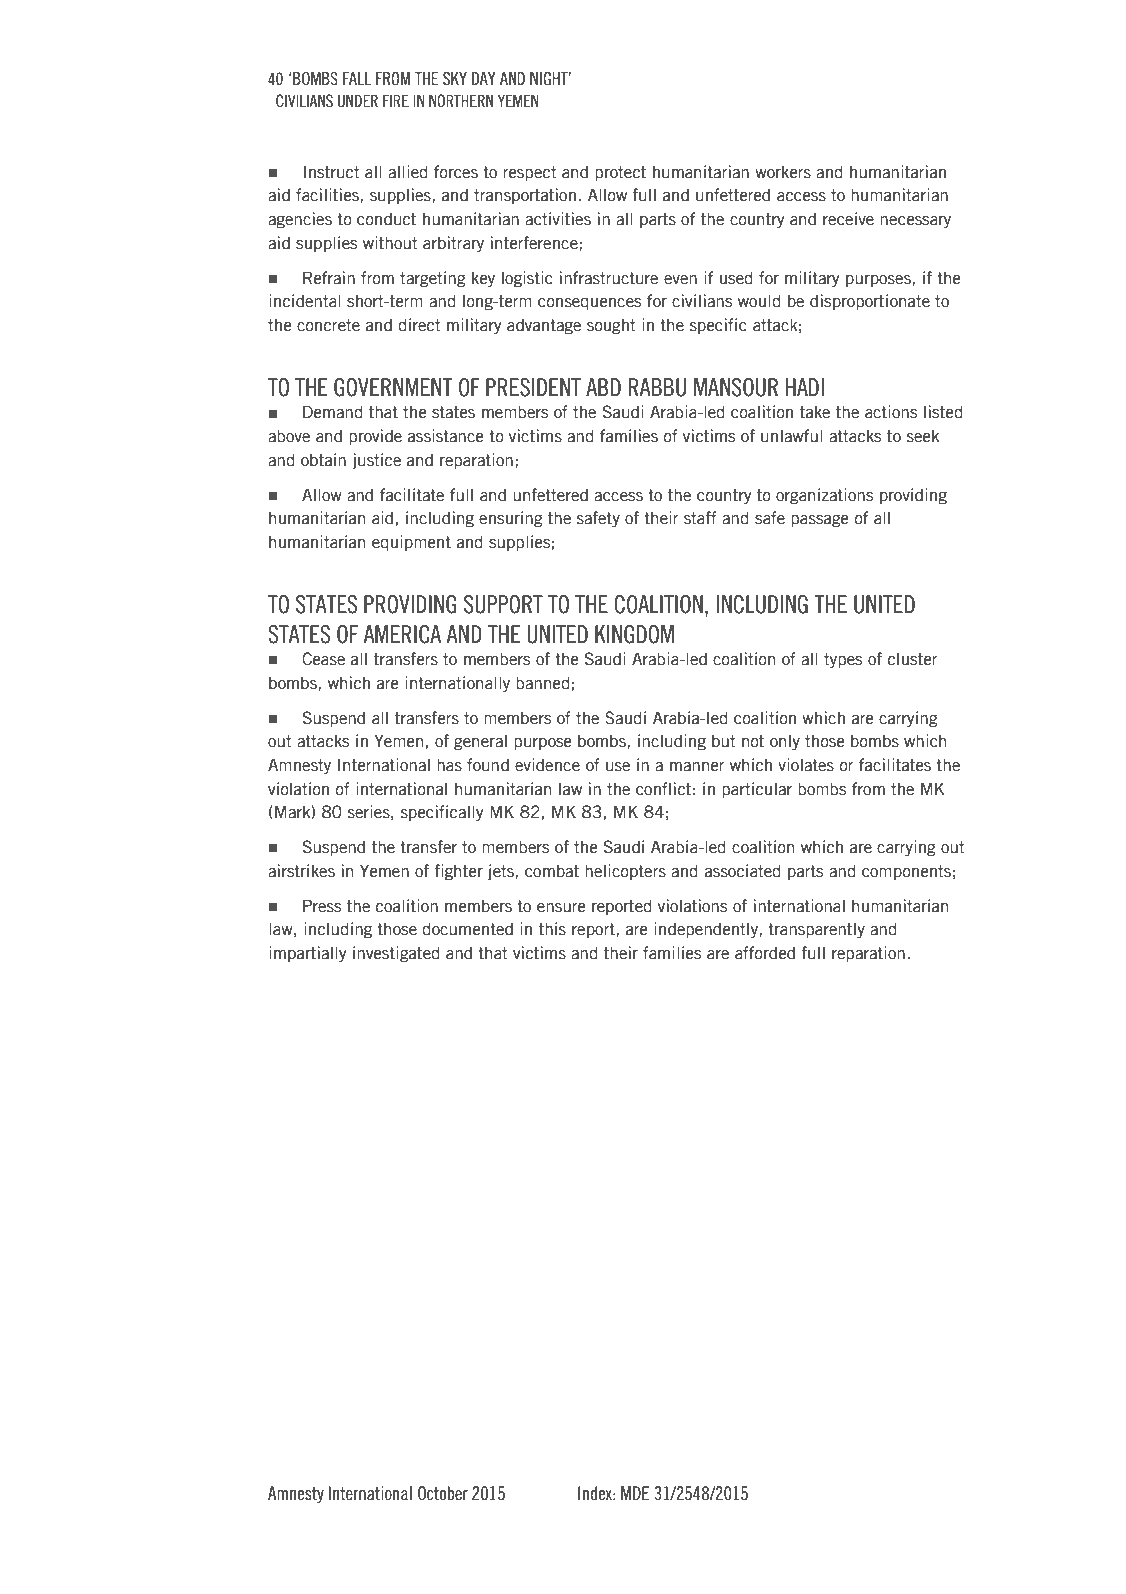 Image resolution: width=1126 pixels, height=1594 pixels. What do you see at coordinates (620, 174) in the page?
I see `protect` at bounding box center [620, 174].
